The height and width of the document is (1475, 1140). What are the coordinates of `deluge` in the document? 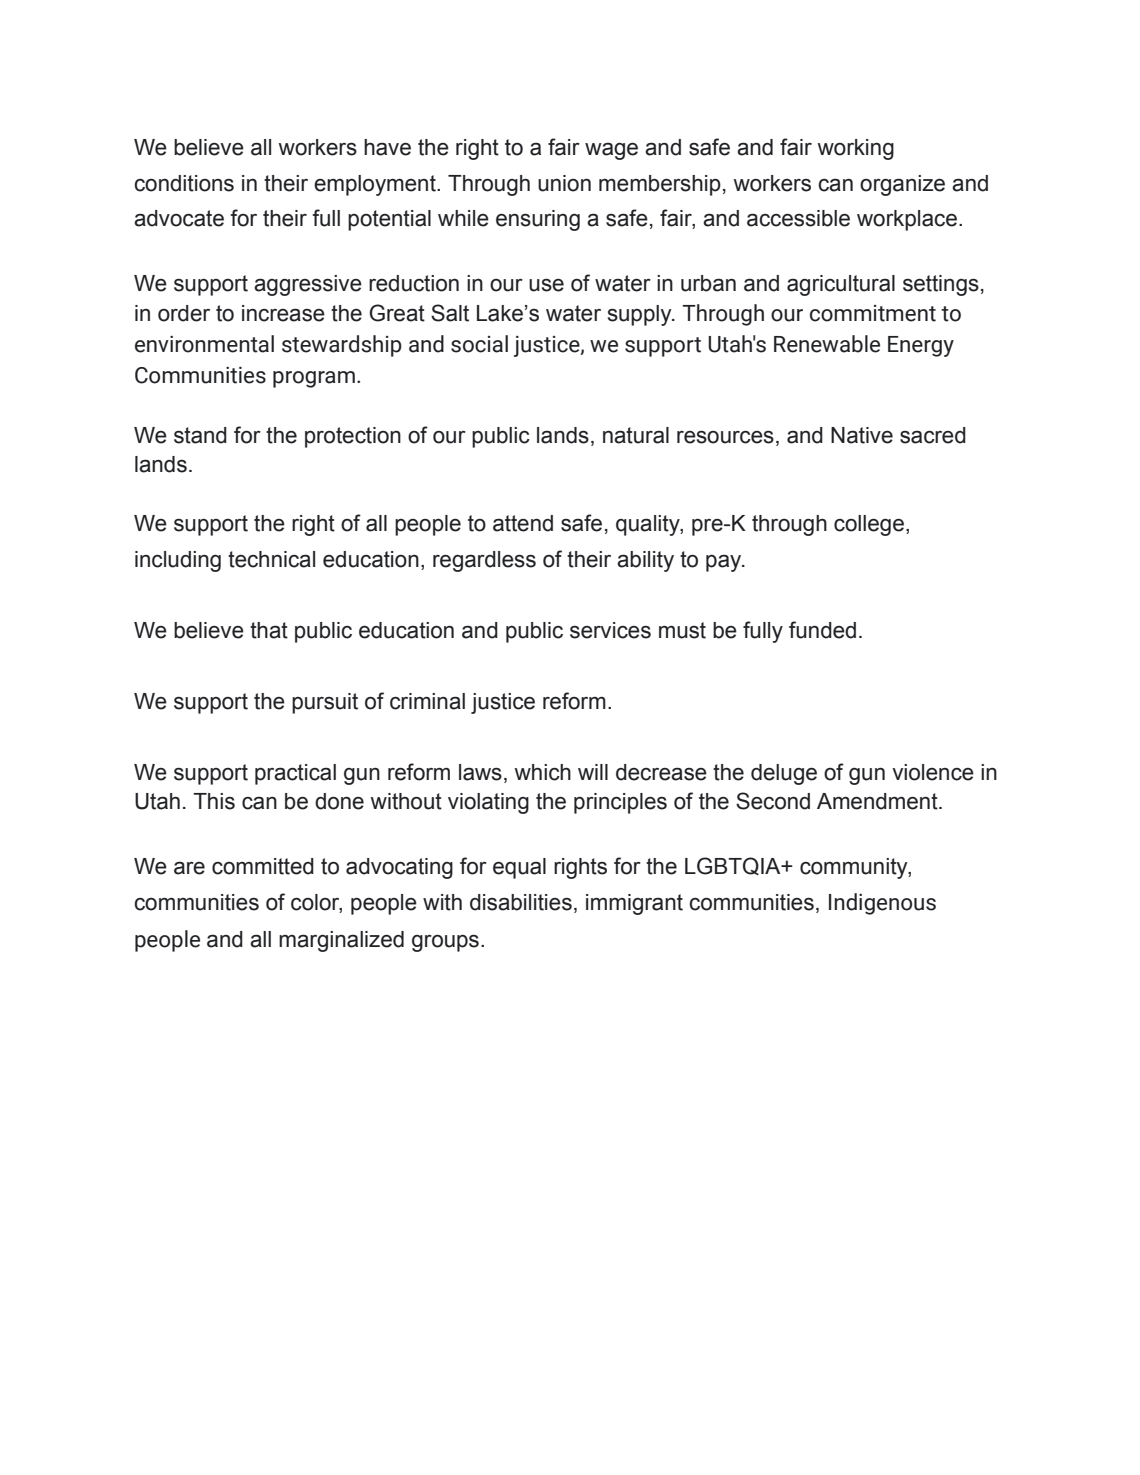 It's located at (784, 774).
